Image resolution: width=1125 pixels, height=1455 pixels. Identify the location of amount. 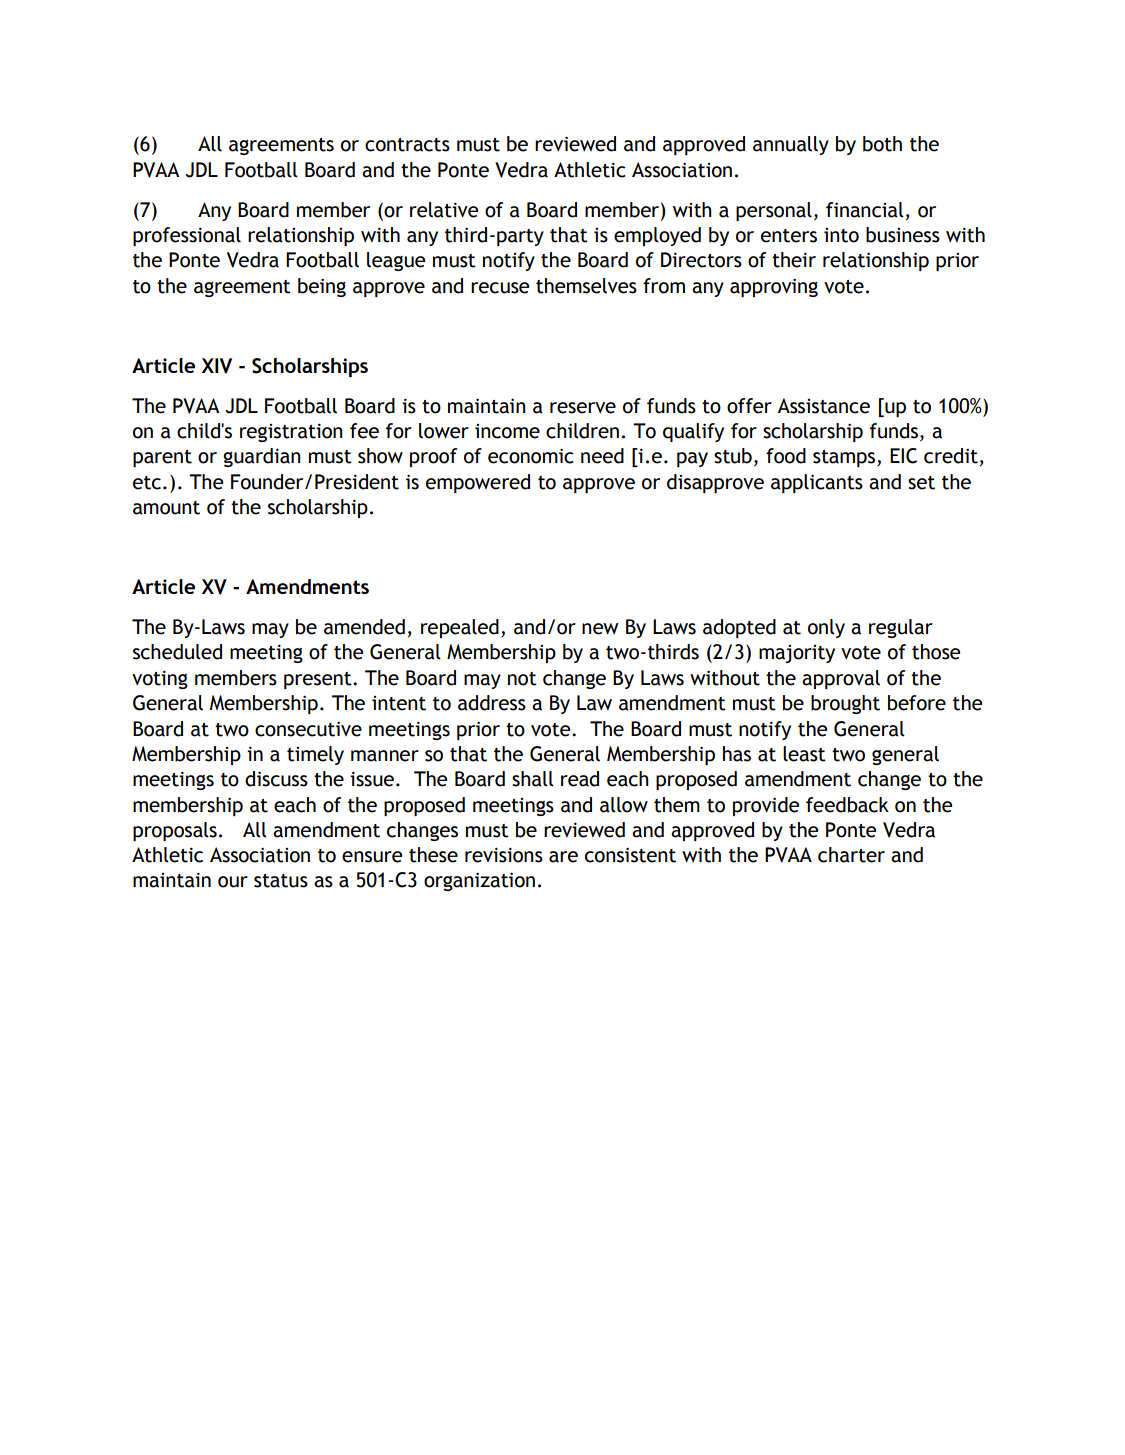
(166, 508).
